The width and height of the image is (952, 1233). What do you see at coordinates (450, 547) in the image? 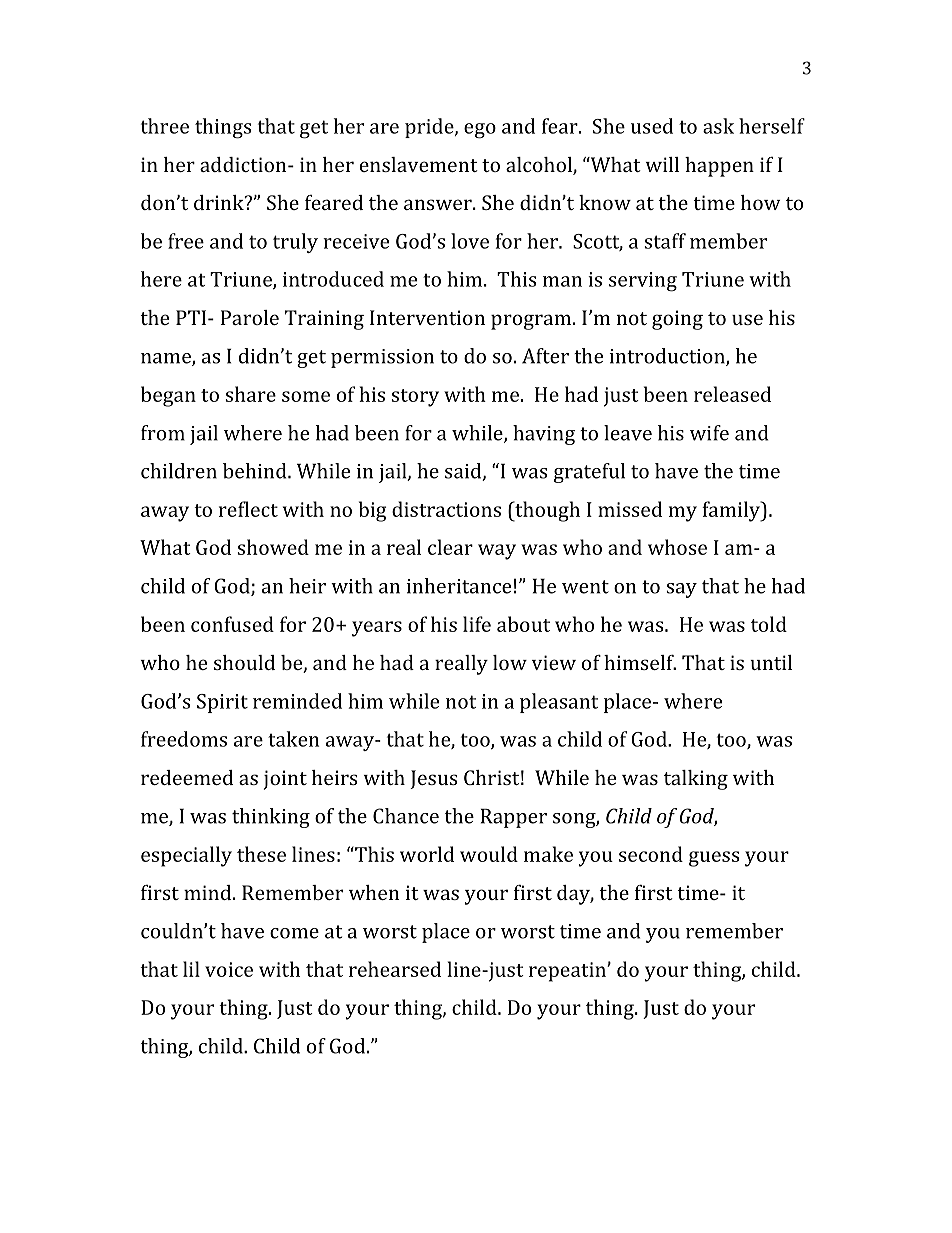
I see `clear` at bounding box center [450, 547].
